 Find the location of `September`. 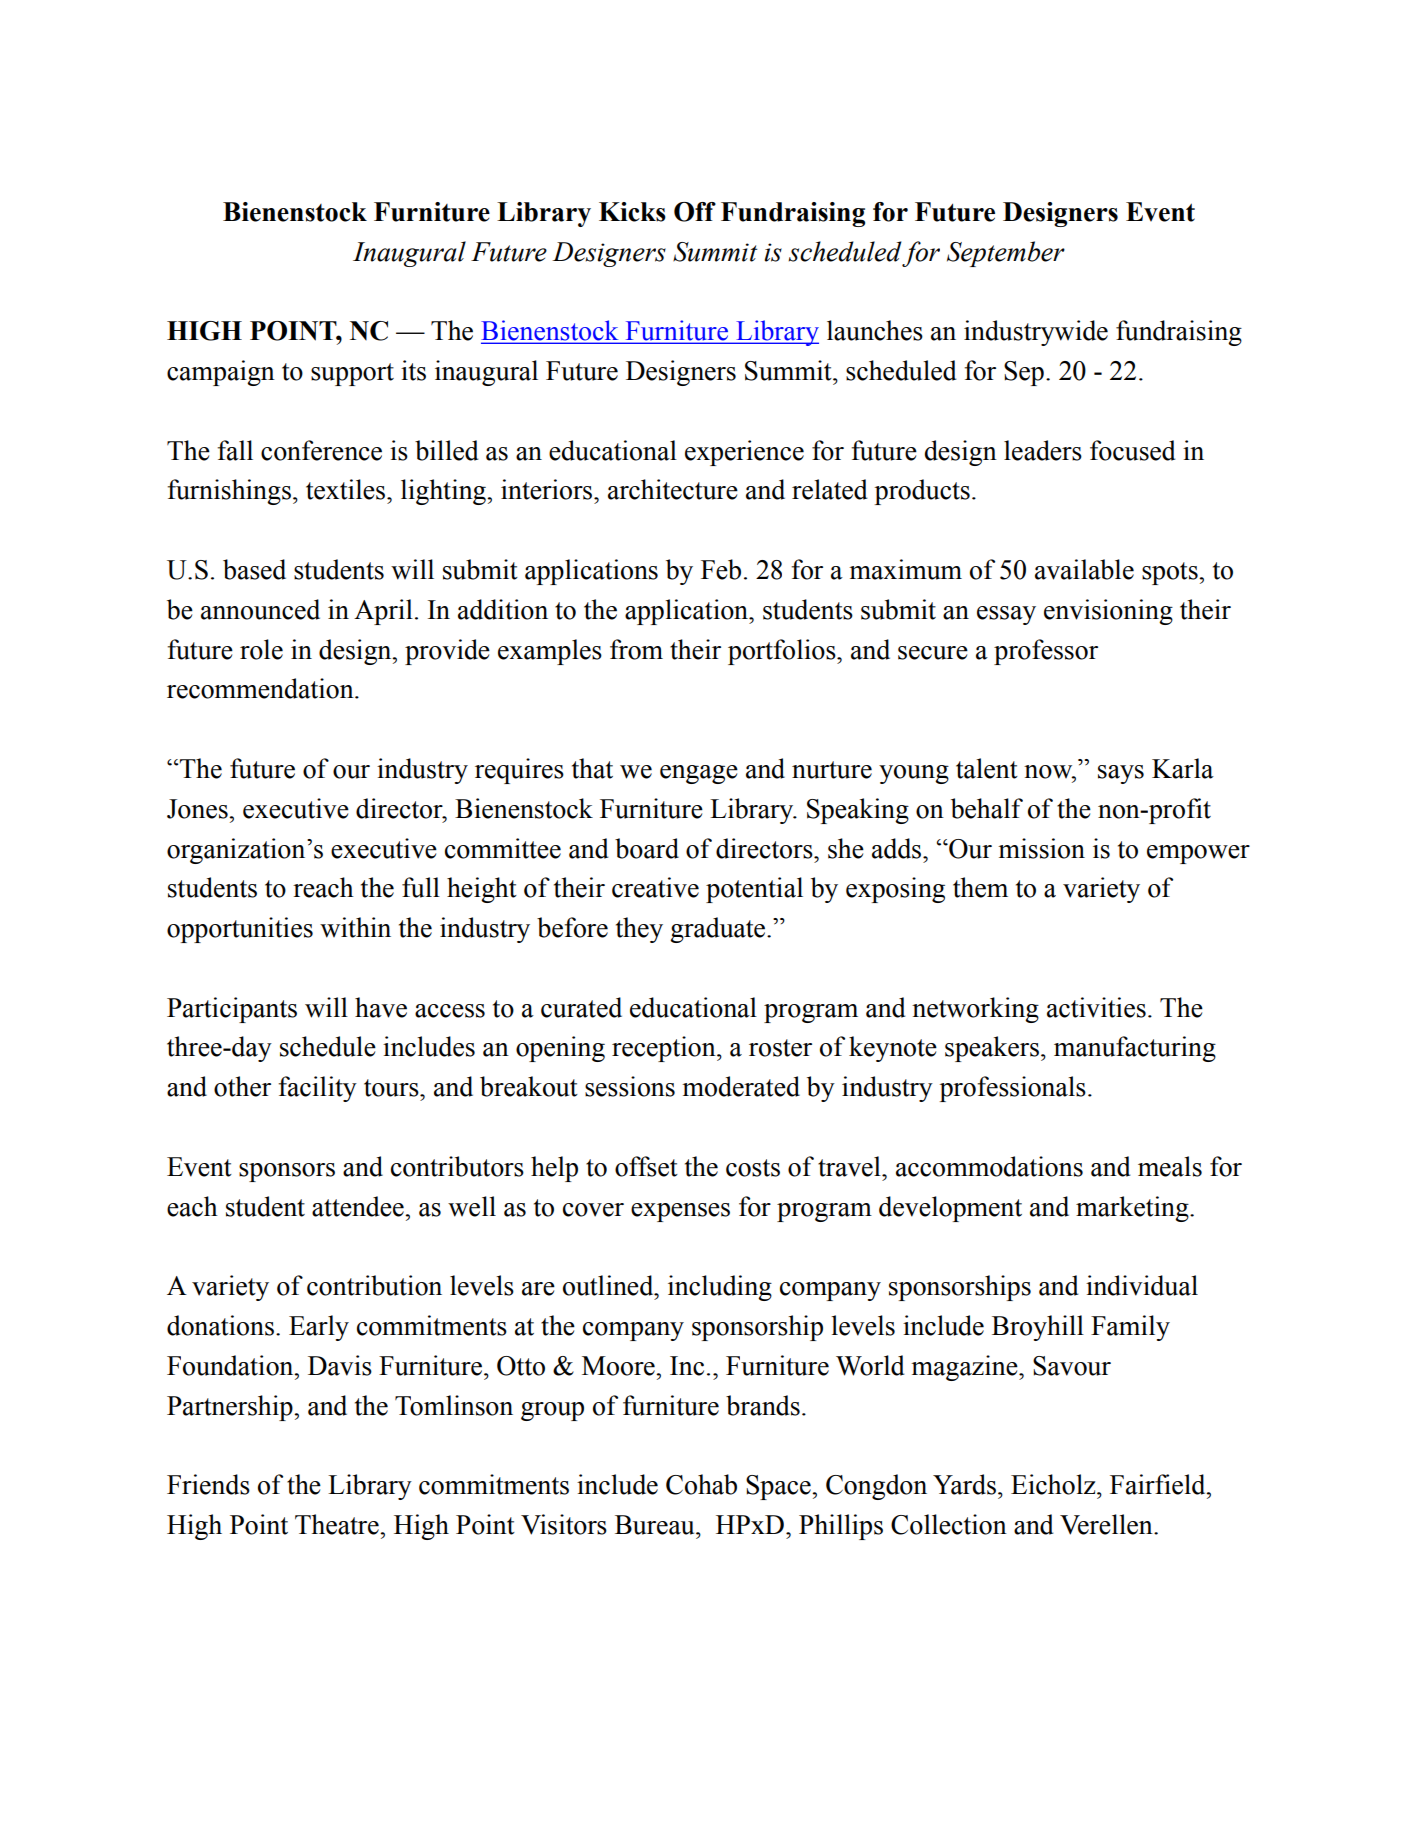

September is located at coordinates (1006, 254).
